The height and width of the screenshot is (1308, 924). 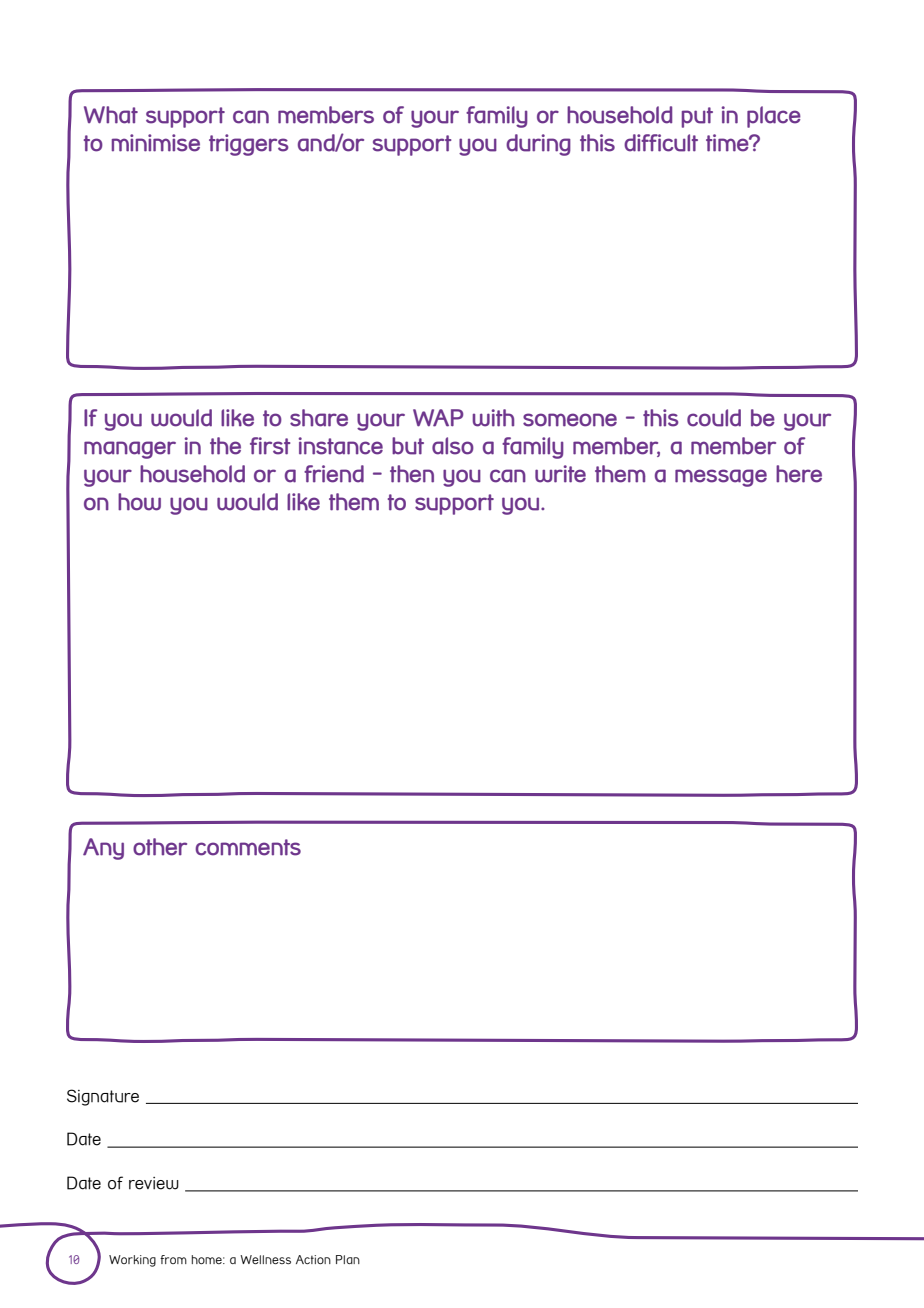 I want to click on minimise, so click(x=156, y=143).
